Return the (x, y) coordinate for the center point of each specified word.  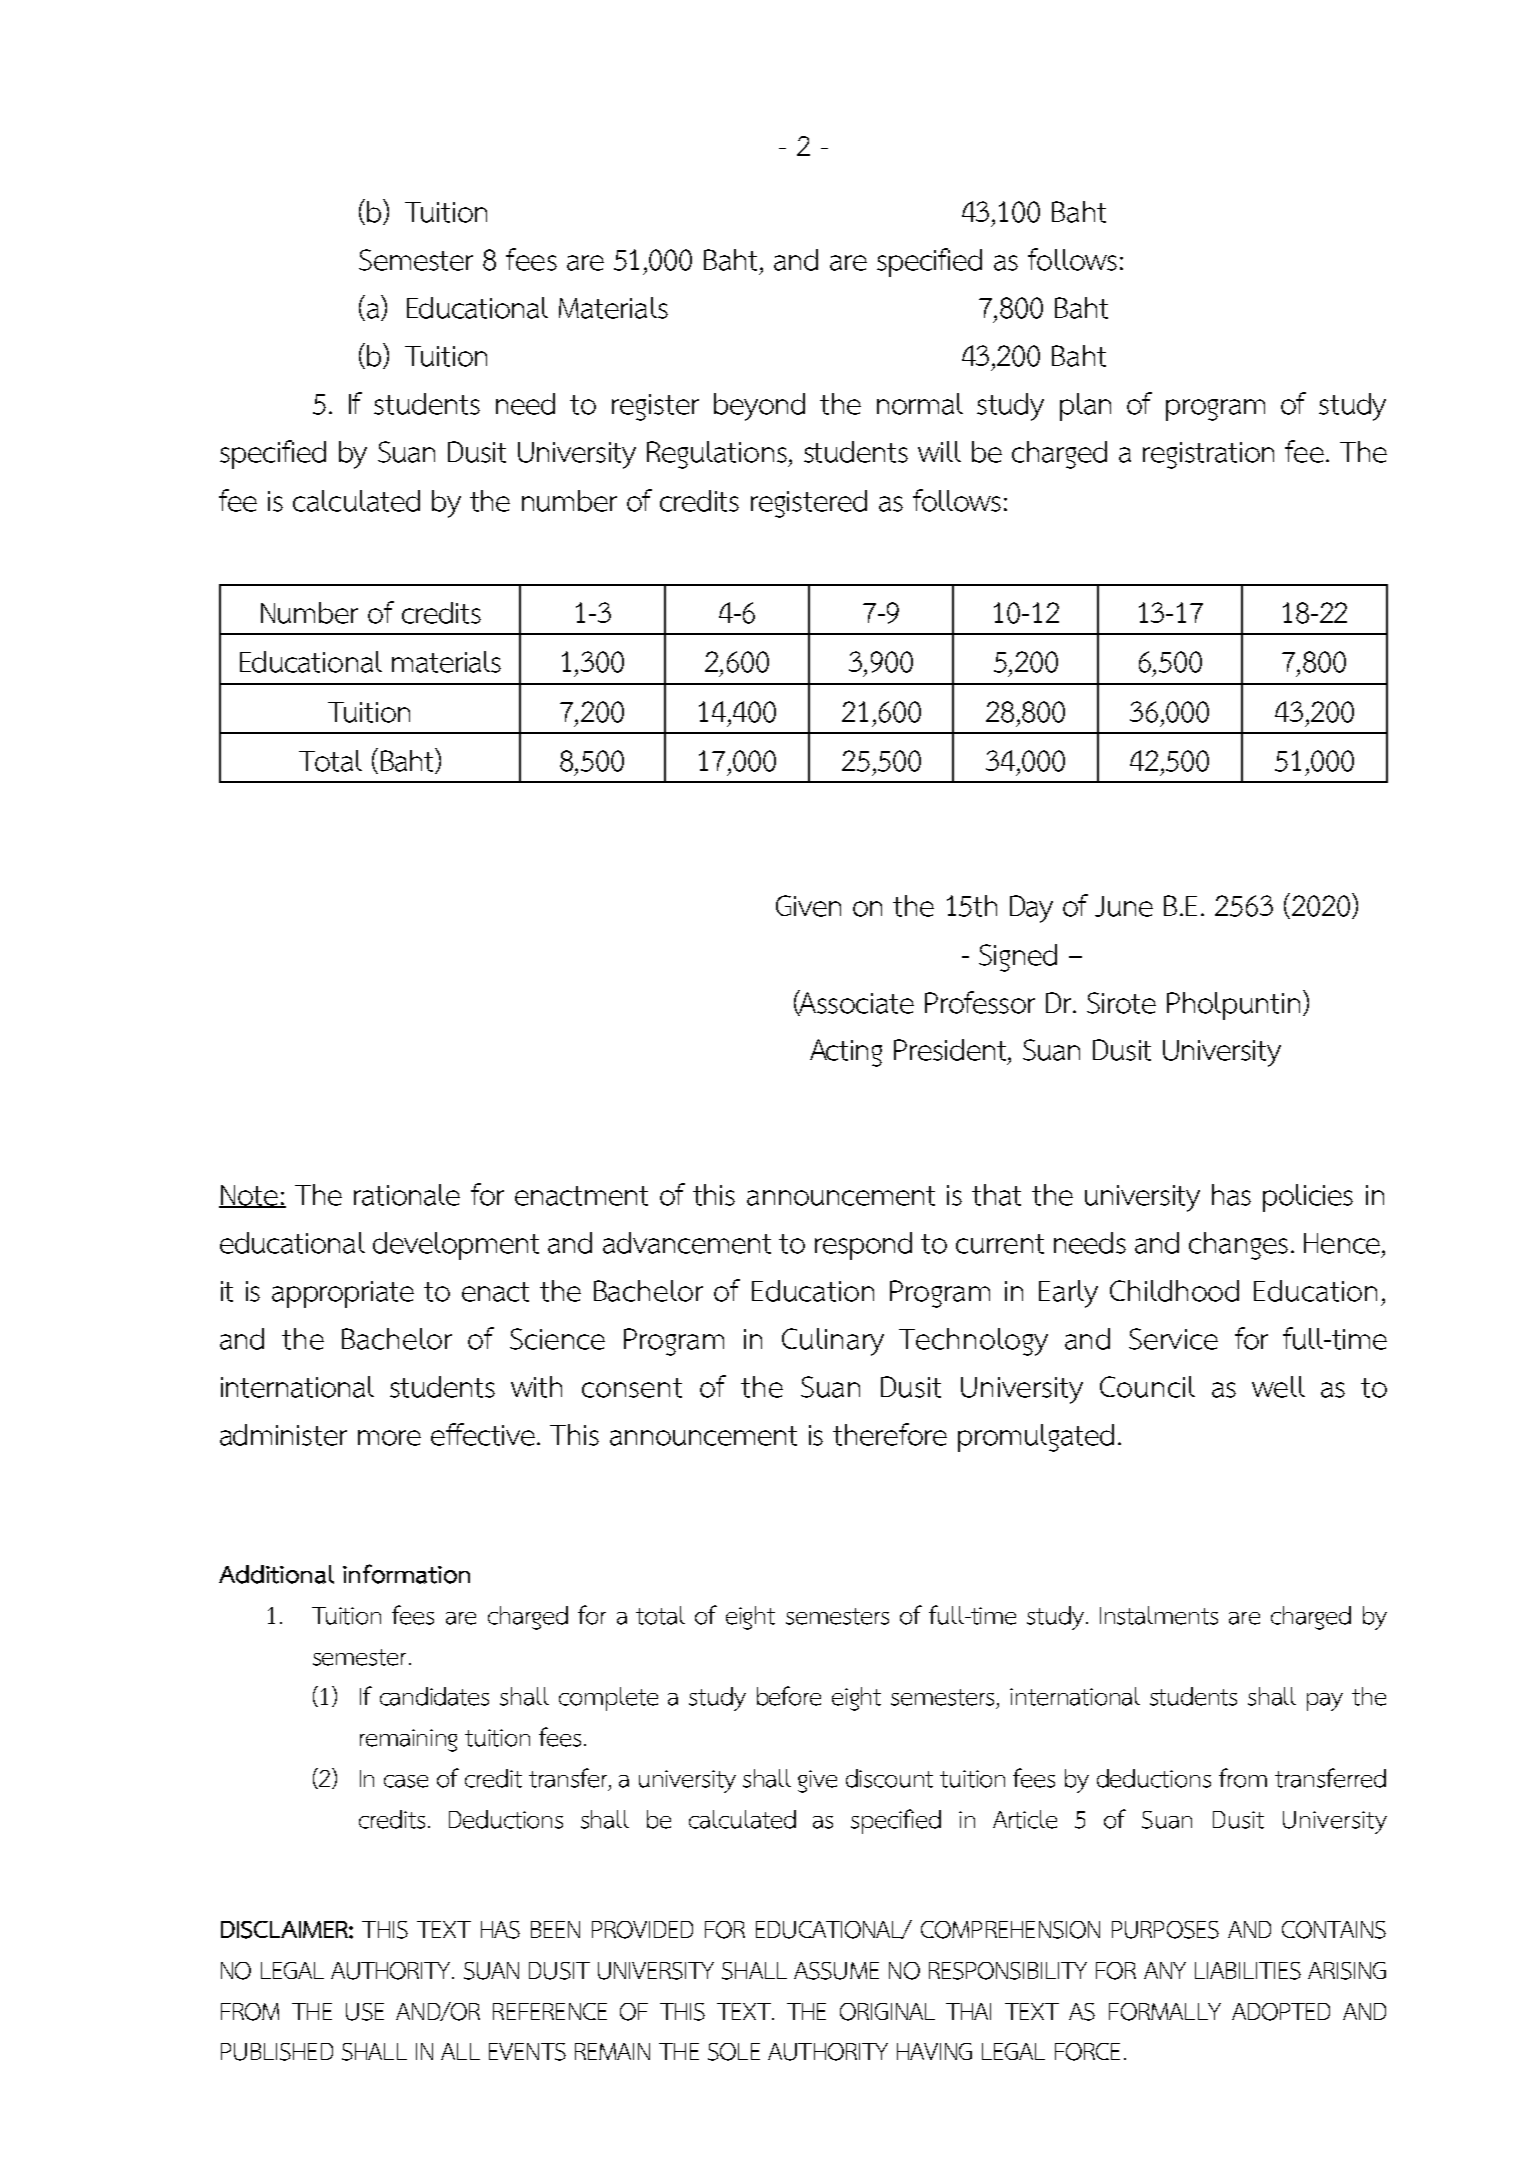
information (406, 1574)
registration (1208, 455)
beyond (759, 407)
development (456, 1246)
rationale (407, 1195)
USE (365, 2012)
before (789, 1696)
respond (863, 1246)
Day (1031, 909)
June (1124, 906)
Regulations (718, 455)
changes (1238, 1246)
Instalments (1159, 1615)
